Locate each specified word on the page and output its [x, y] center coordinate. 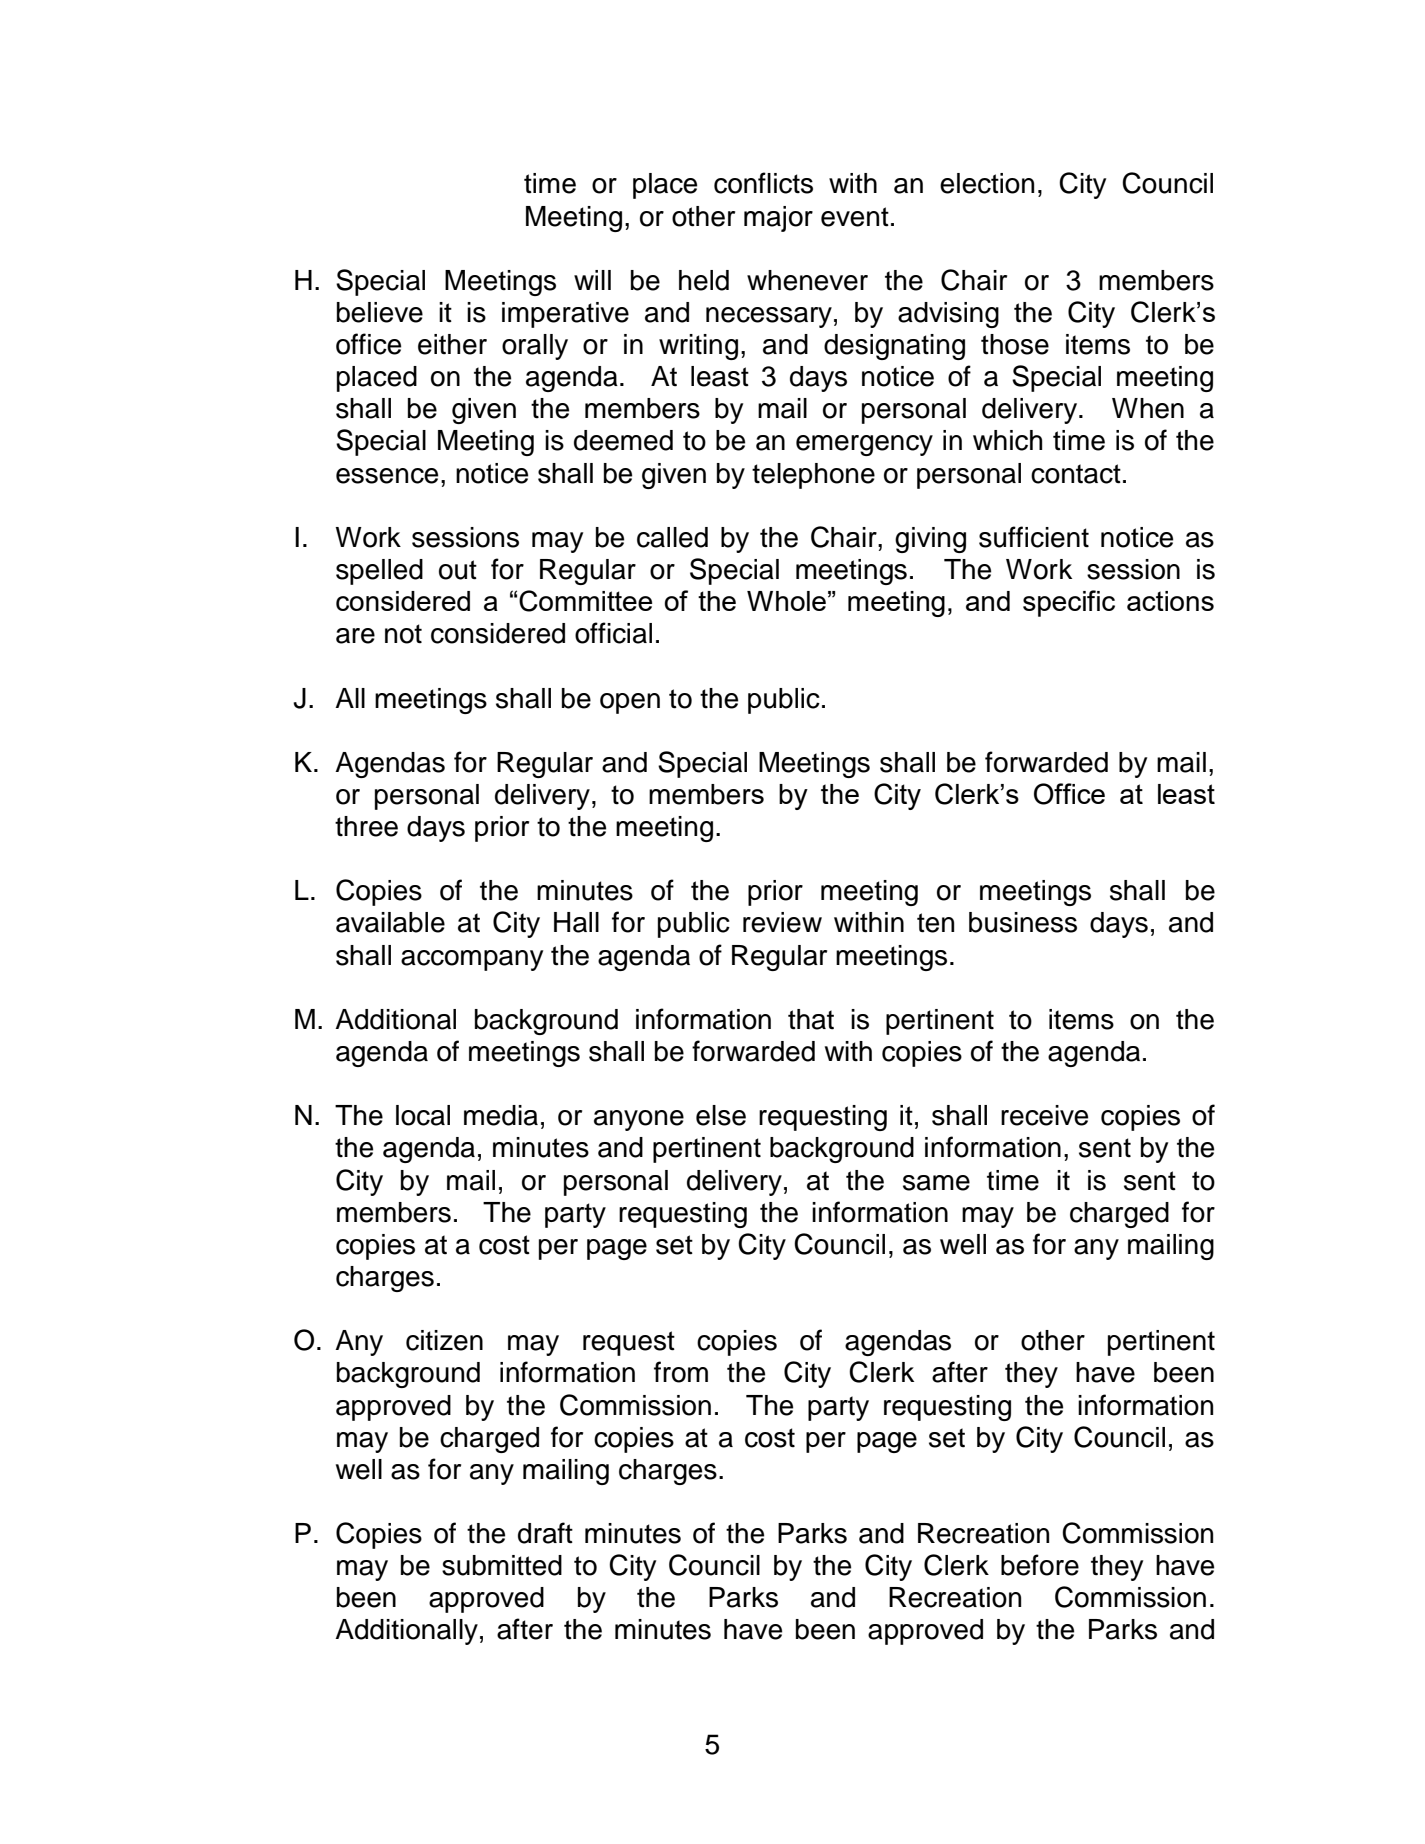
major [778, 219]
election [987, 183]
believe [380, 312]
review [782, 922]
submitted [502, 1565]
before [1040, 1565]
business [1023, 922]
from [681, 1372]
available [390, 922]
